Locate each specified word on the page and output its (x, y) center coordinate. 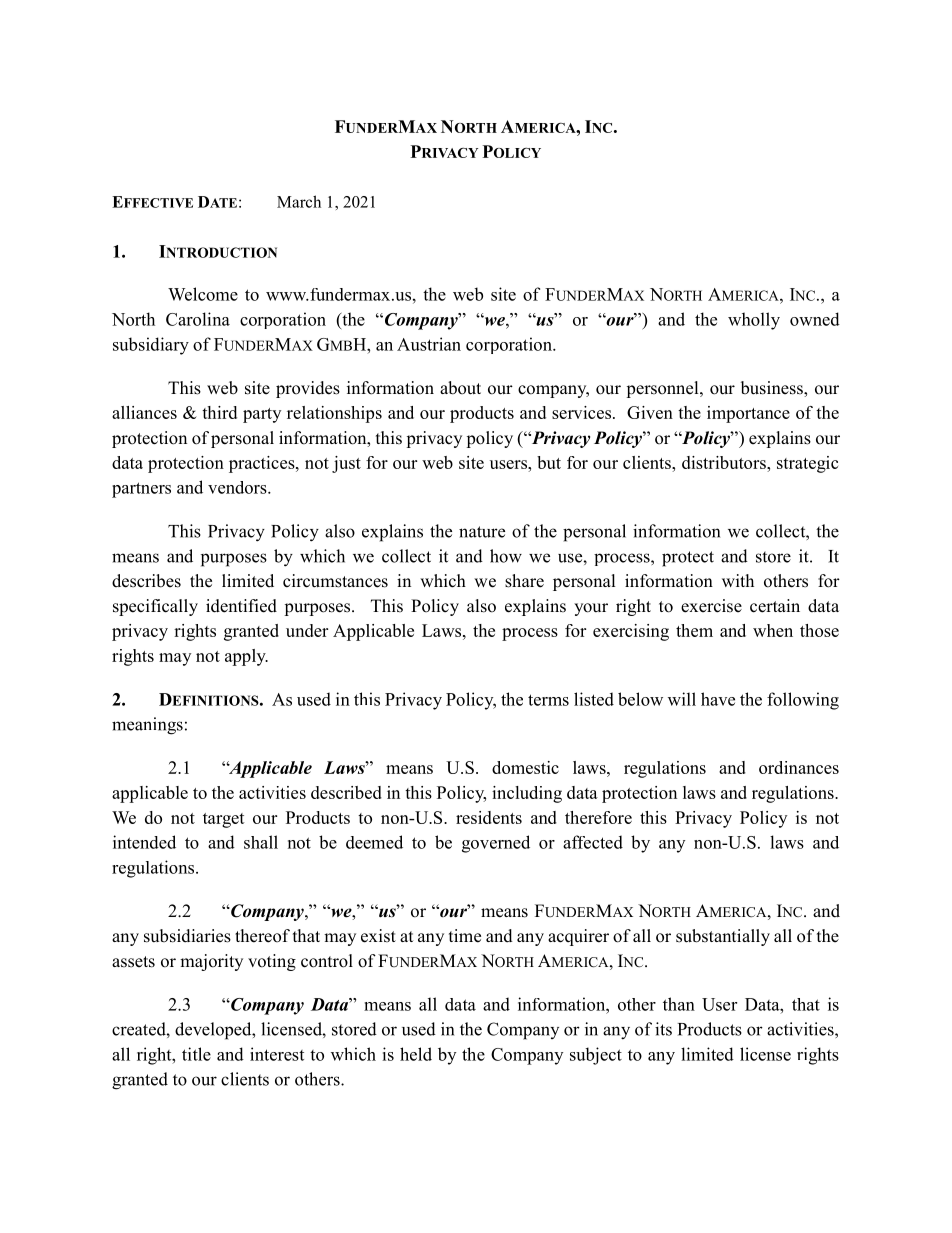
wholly (754, 321)
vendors (238, 487)
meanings (147, 726)
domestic (525, 767)
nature (482, 532)
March (299, 201)
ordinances (799, 767)
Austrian (429, 344)
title (196, 1054)
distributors (725, 462)
